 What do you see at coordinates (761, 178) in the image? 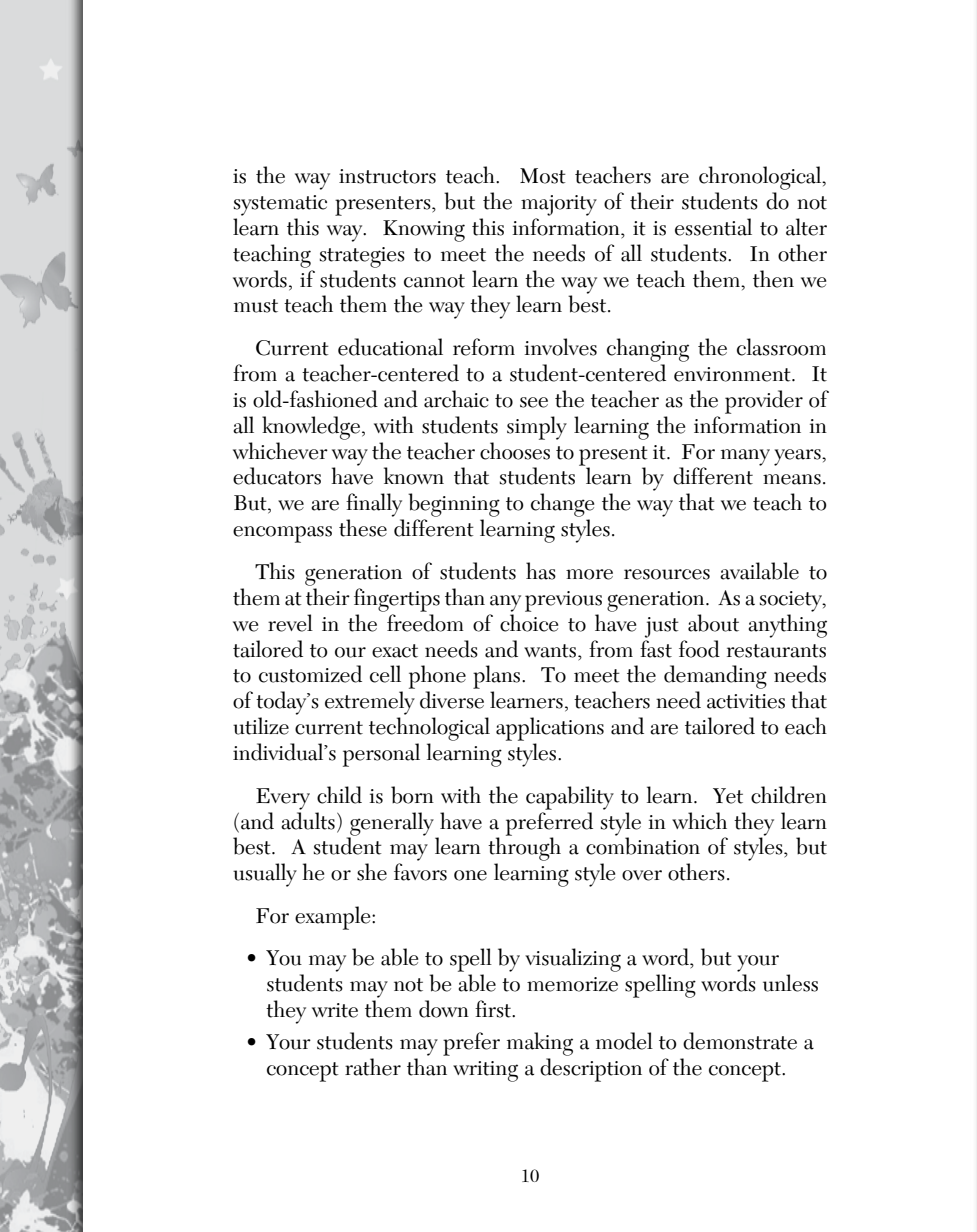
I see `chronological` at bounding box center [761, 178].
